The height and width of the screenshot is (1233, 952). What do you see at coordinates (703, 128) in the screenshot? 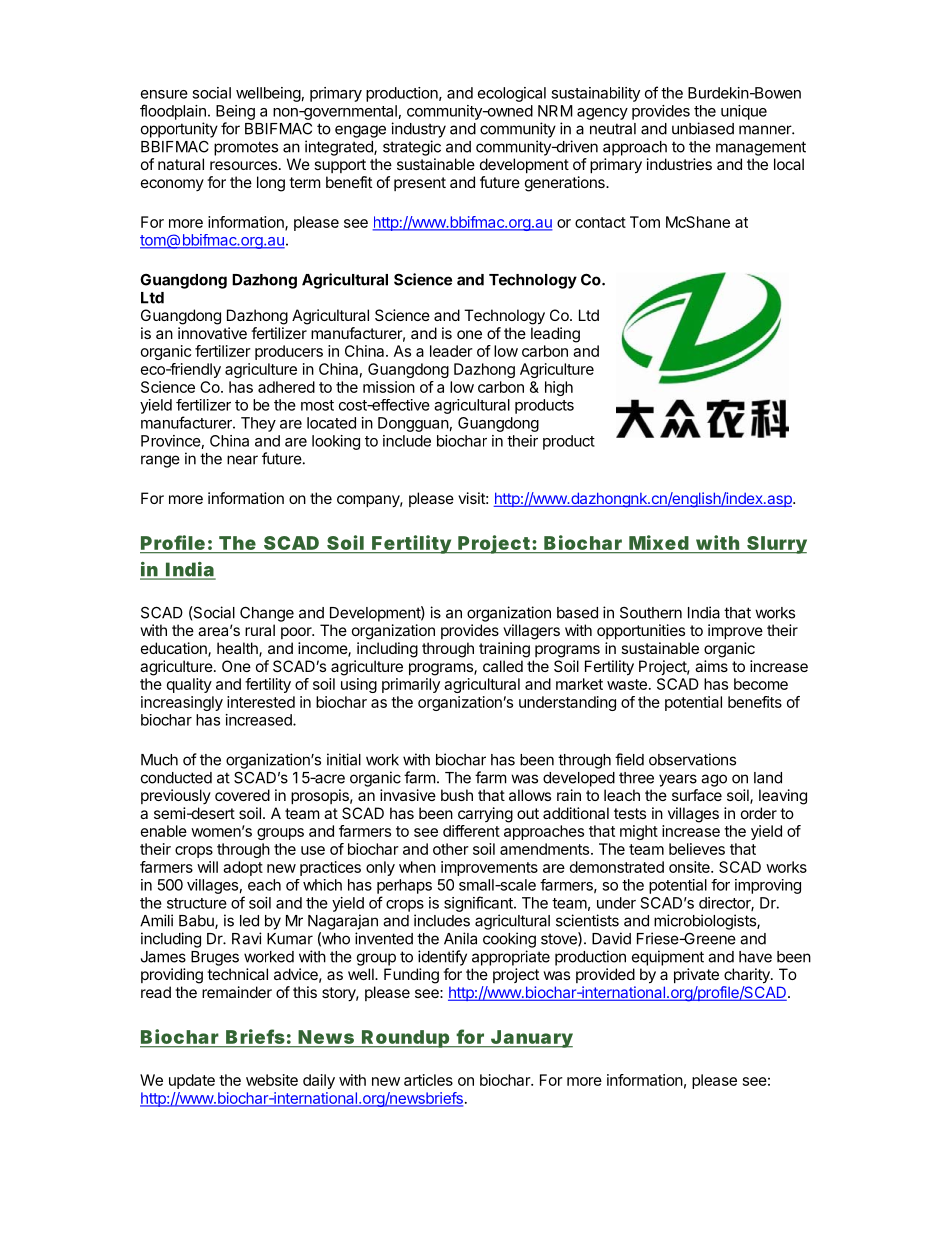
I see `unbiased` at bounding box center [703, 128].
